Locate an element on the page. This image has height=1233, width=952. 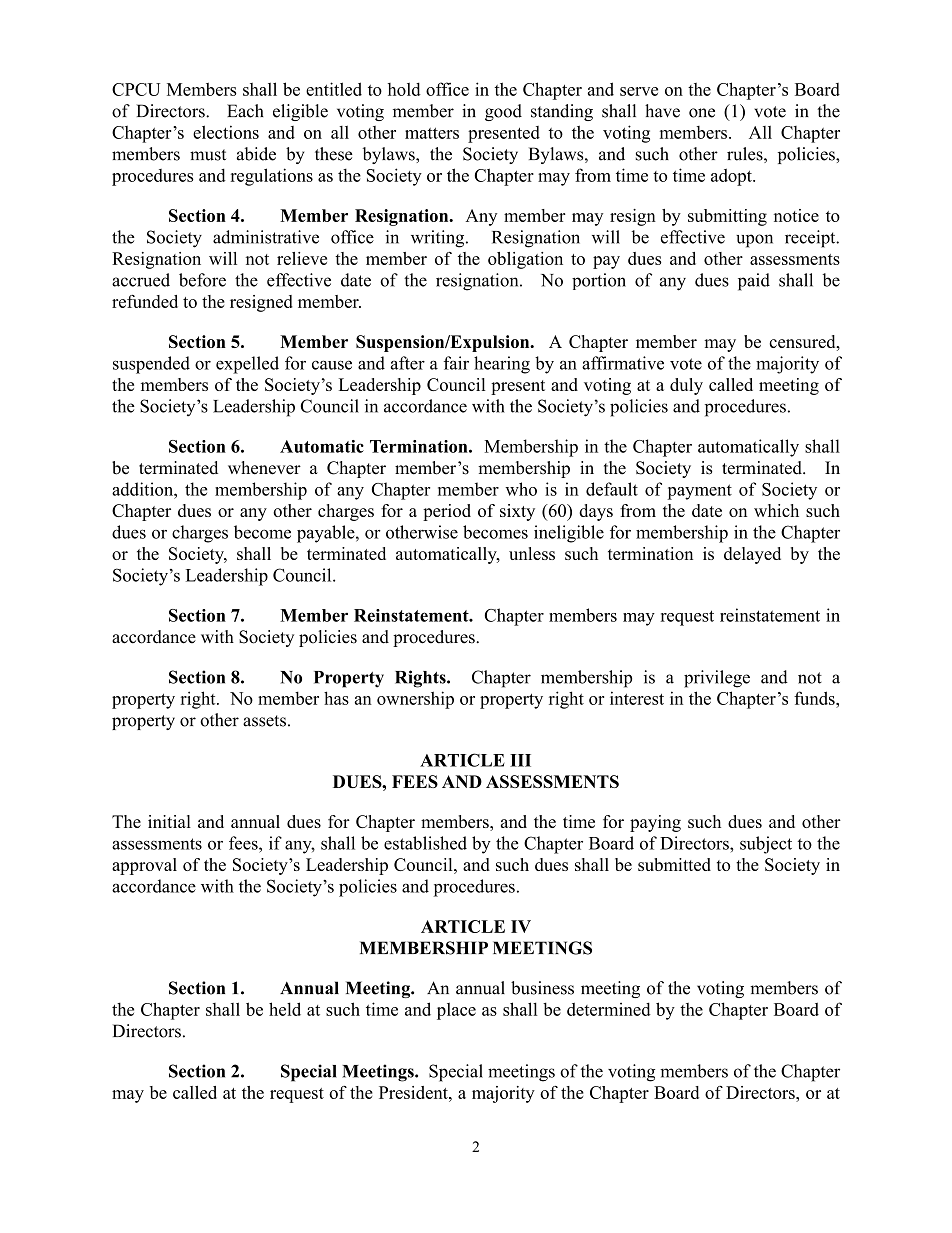
elections is located at coordinates (226, 132).
